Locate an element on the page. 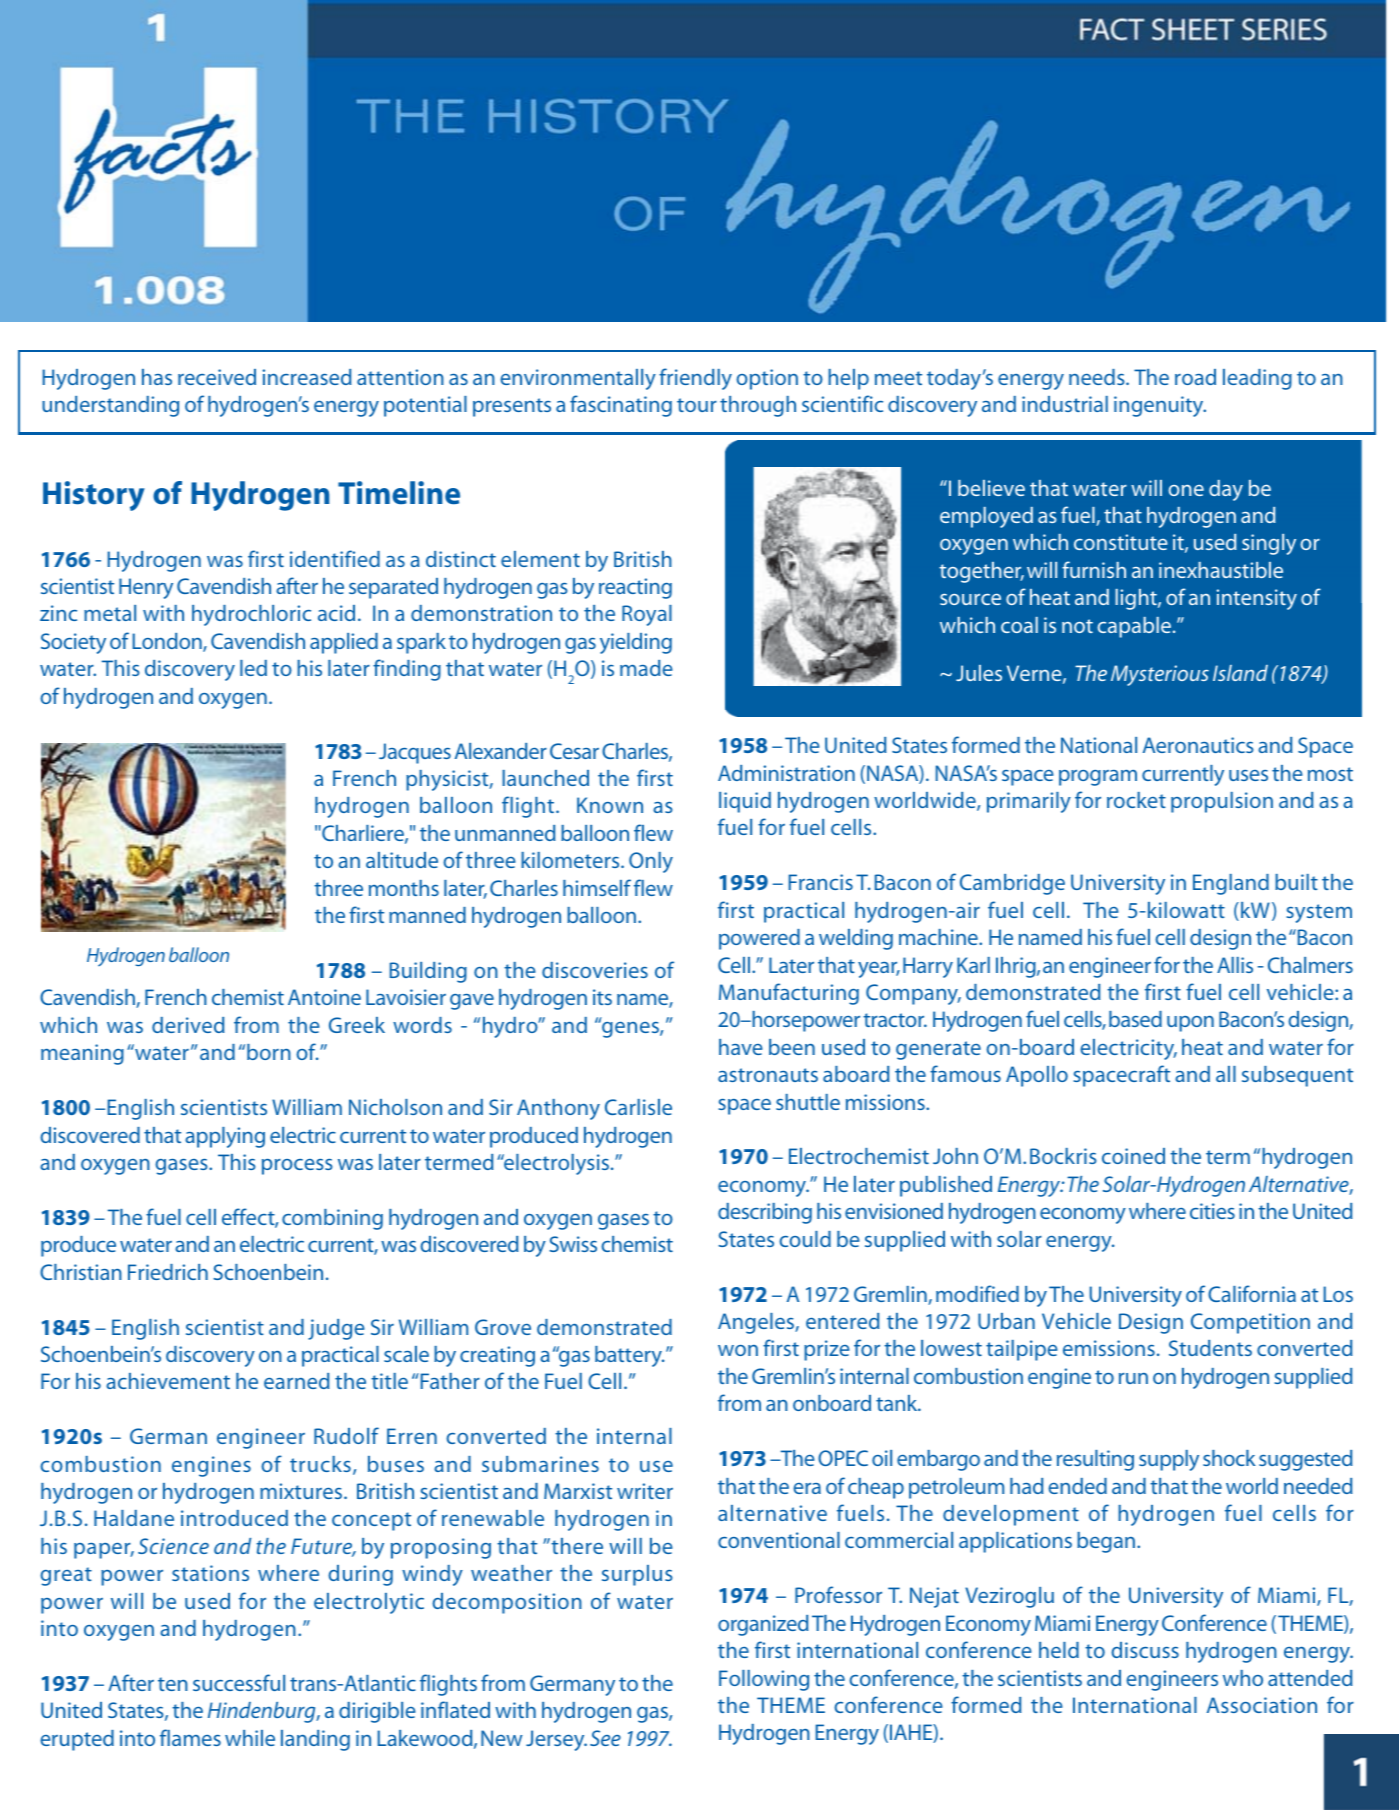 This image has height=1810, width=1399. altitude is located at coordinates (402, 860).
